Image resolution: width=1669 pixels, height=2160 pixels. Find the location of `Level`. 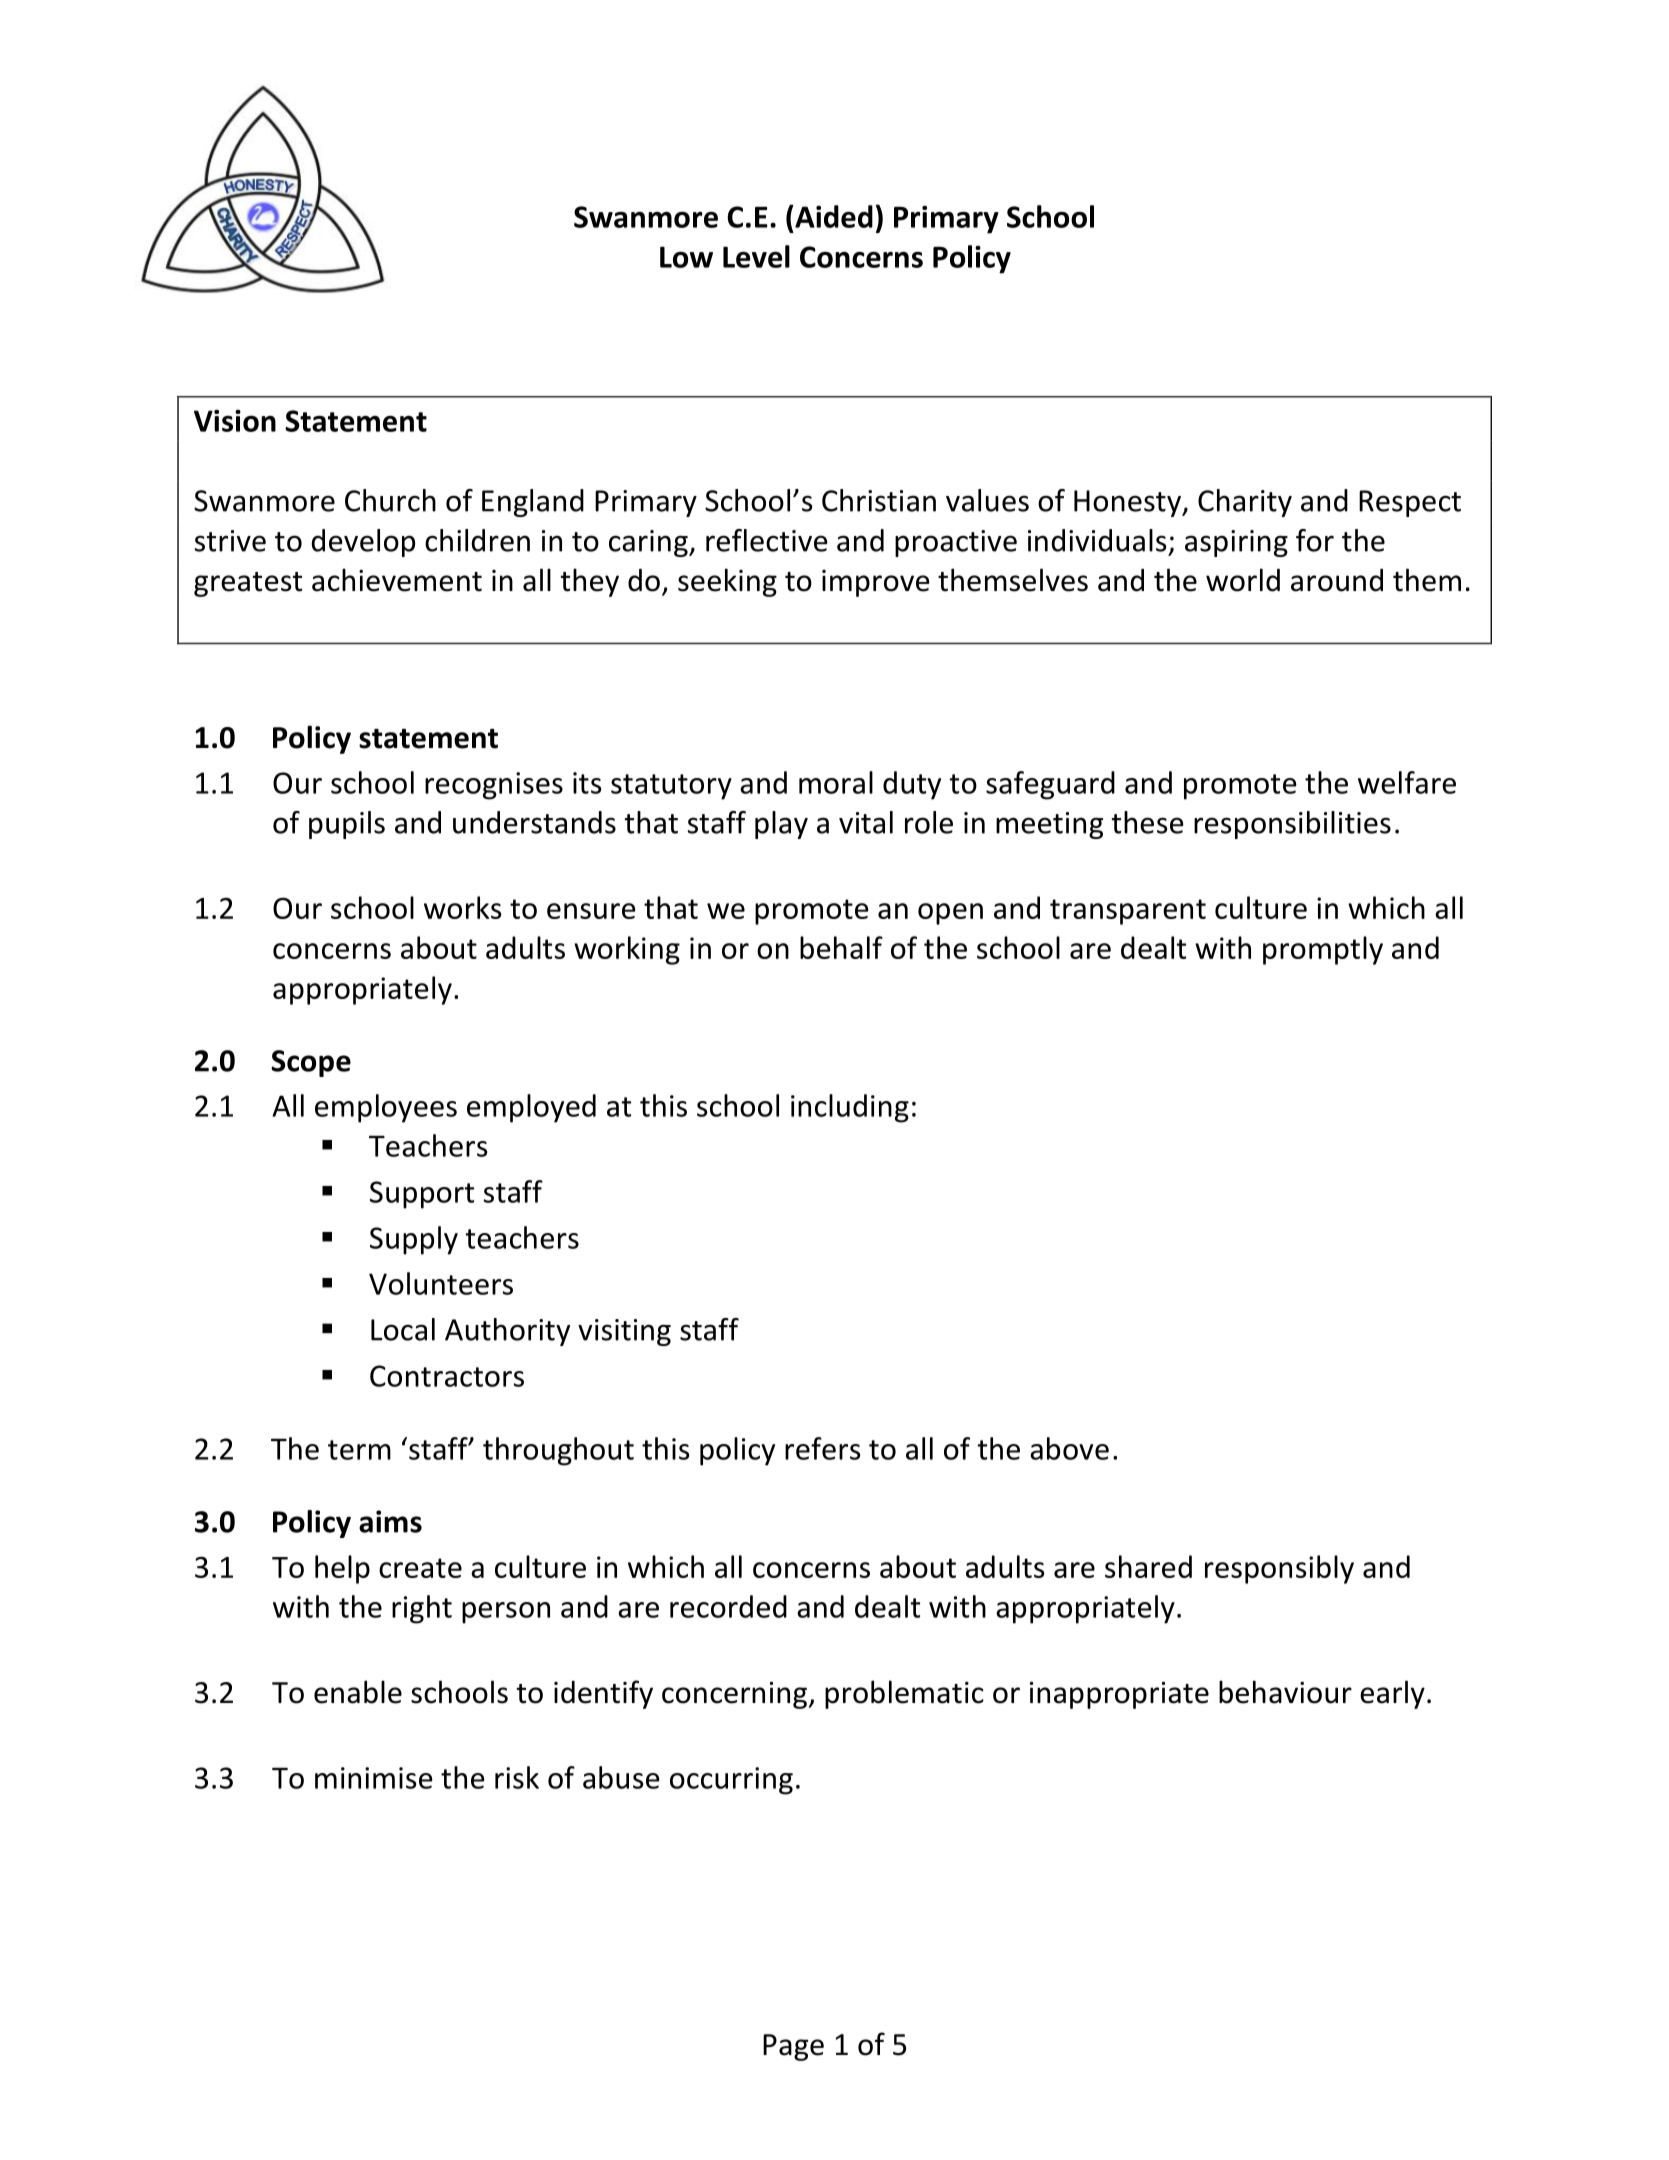

Level is located at coordinates (756, 256).
